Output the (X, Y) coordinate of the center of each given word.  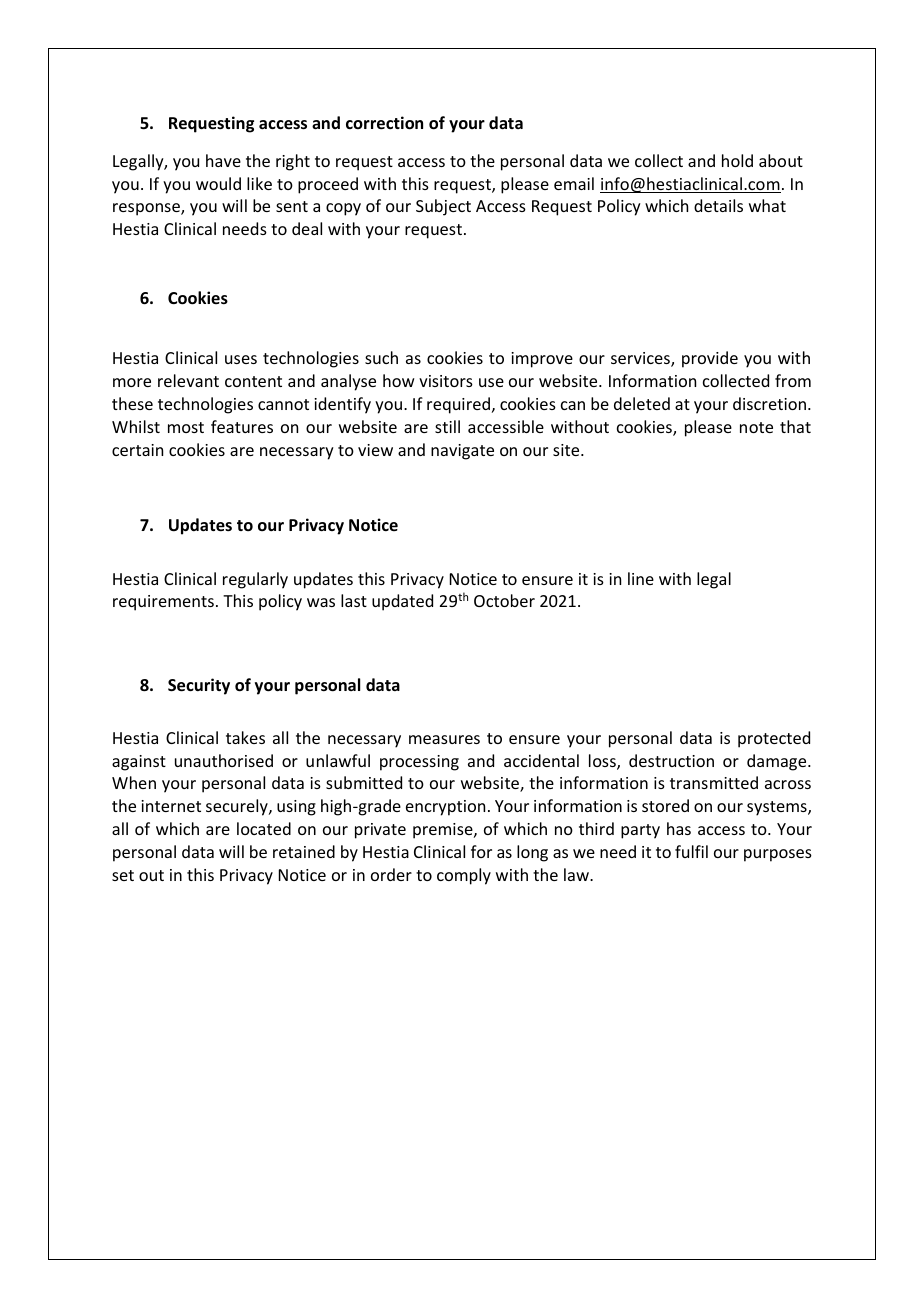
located (264, 828)
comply (464, 876)
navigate (462, 452)
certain (137, 450)
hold (737, 160)
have (223, 160)
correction (384, 123)
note (756, 427)
